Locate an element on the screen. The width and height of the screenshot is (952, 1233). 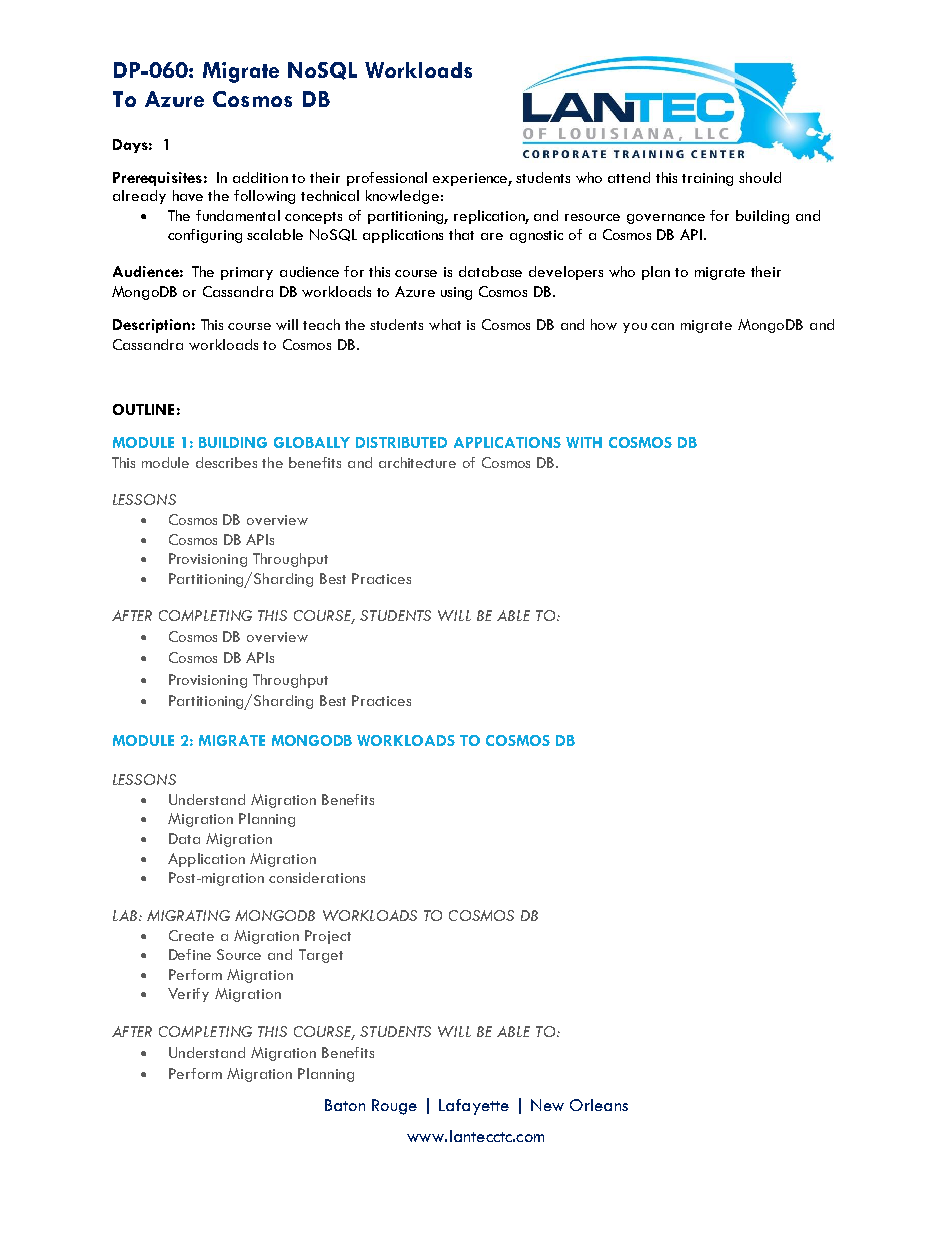
Lafayette is located at coordinates (474, 1107).
